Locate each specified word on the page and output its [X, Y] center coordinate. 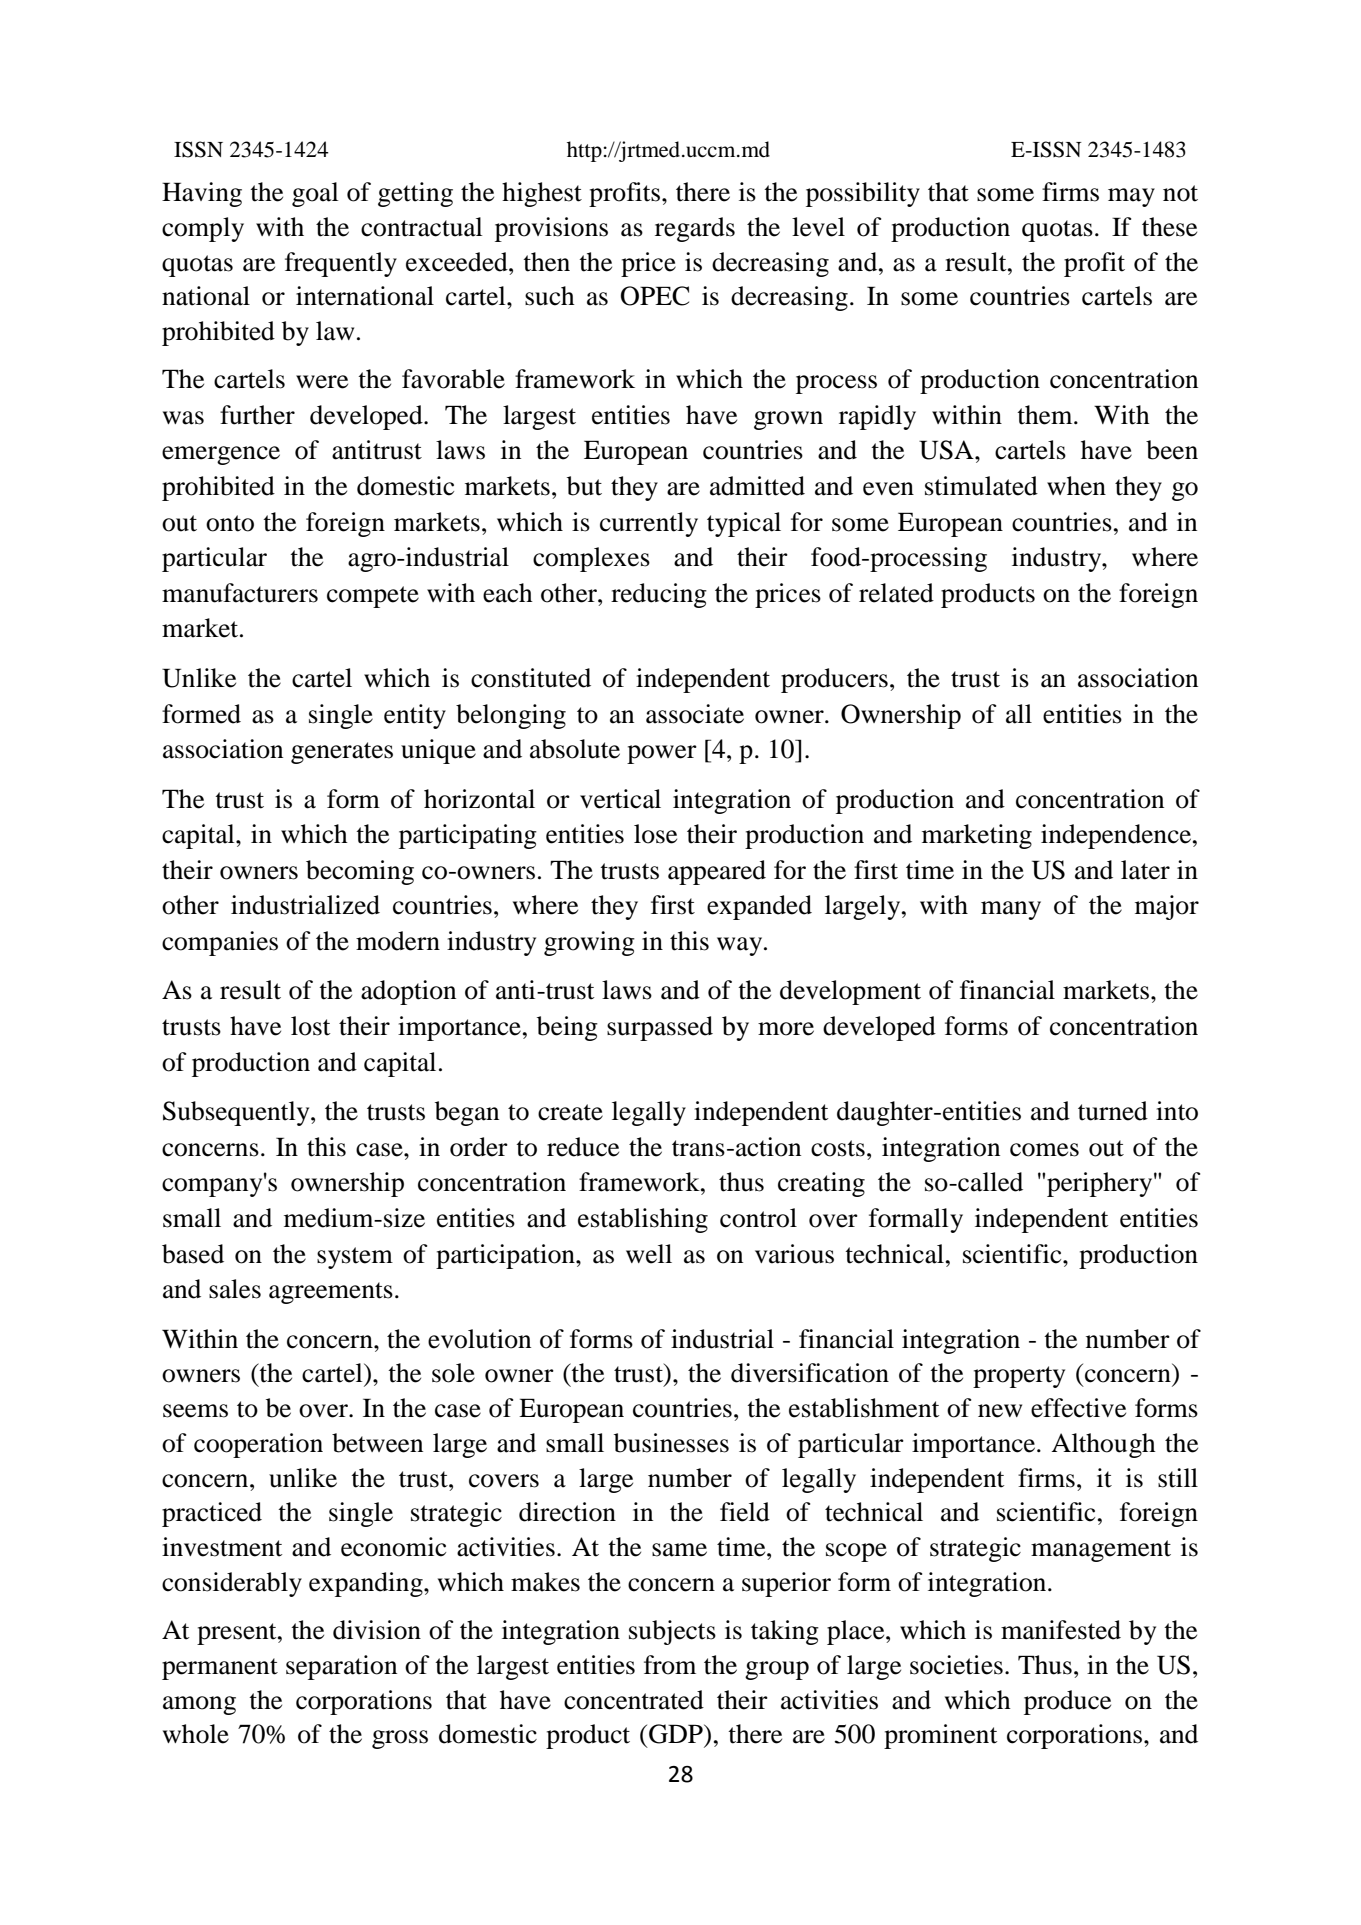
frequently [341, 264]
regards [695, 229]
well [649, 1254]
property [1019, 1377]
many [1011, 910]
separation [341, 1667]
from [670, 1665]
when [1076, 486]
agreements [331, 1293]
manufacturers [240, 593]
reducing [659, 595]
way [741, 946]
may [1131, 197]
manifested [1061, 1630]
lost [311, 1026]
